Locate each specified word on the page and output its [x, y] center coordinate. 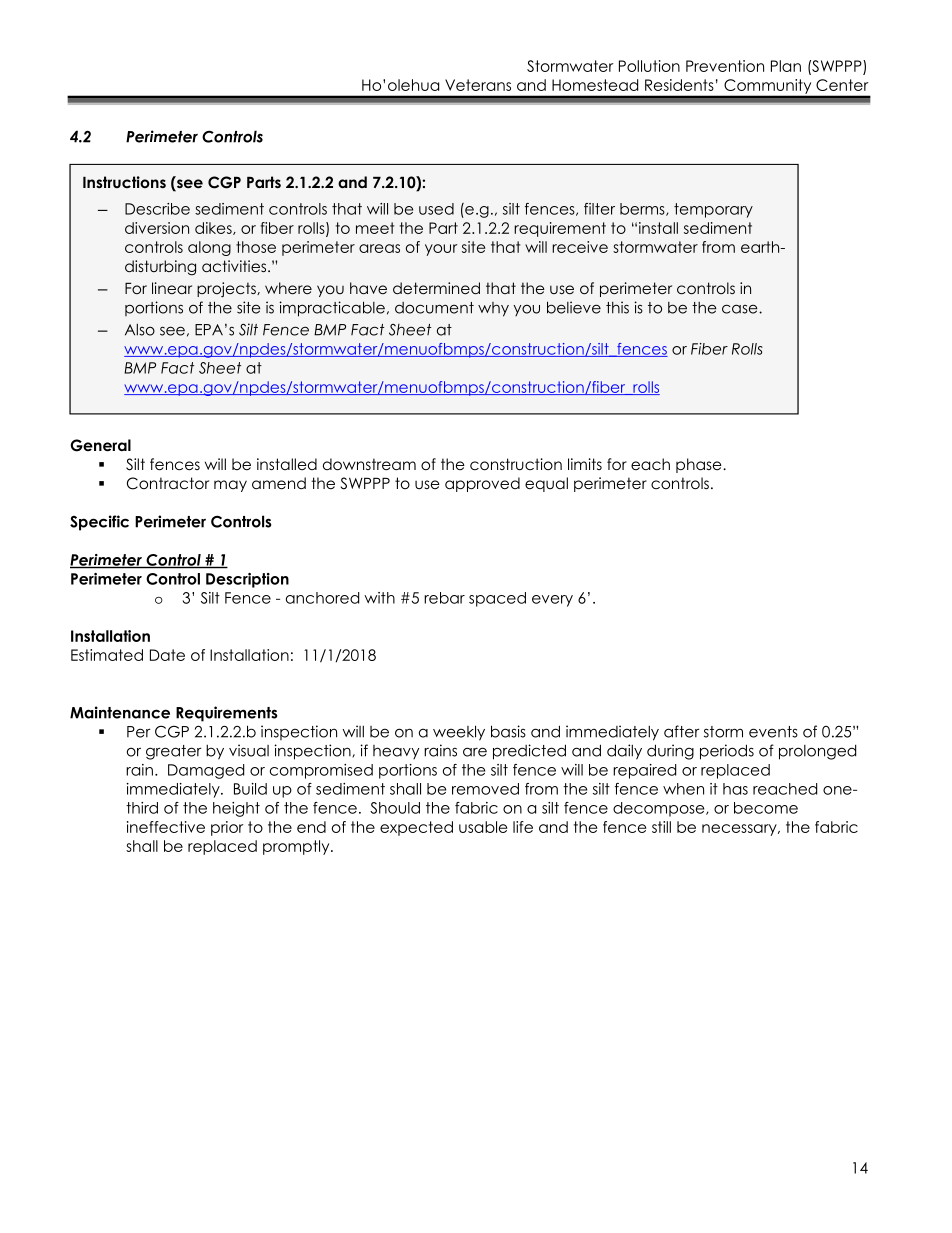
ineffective [166, 827]
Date [167, 655]
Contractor [168, 483]
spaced [497, 599]
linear [172, 288]
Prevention [725, 66]
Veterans [478, 85]
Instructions [124, 182]
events [773, 732]
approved [482, 484]
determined [436, 288]
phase [700, 465]
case [741, 309]
